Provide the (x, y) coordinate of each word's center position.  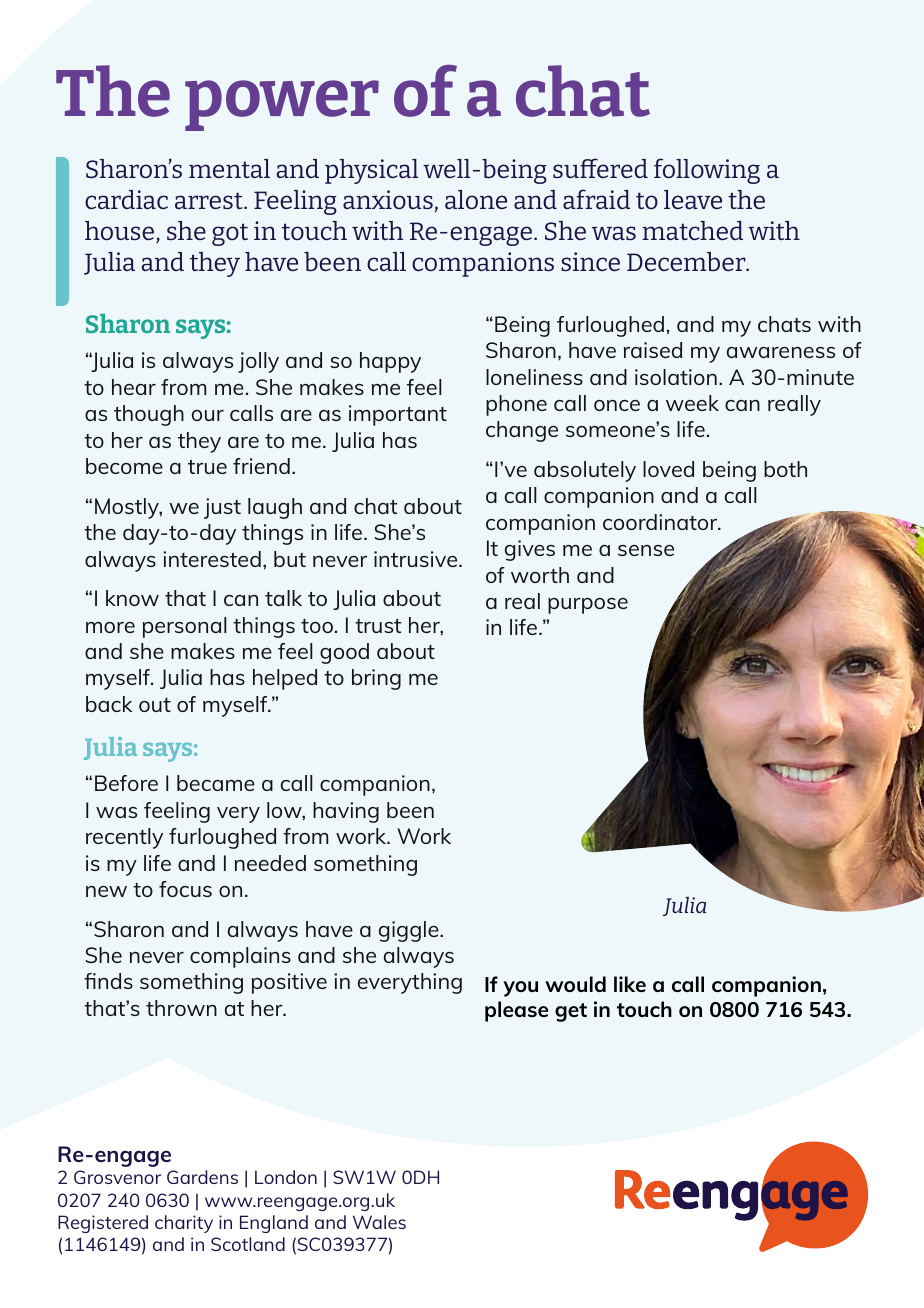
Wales (379, 1222)
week (692, 403)
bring (376, 679)
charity (184, 1224)
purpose (588, 606)
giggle (410, 931)
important (398, 415)
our (208, 415)
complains (240, 957)
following (707, 171)
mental (229, 168)
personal (184, 627)
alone (476, 199)
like (630, 984)
